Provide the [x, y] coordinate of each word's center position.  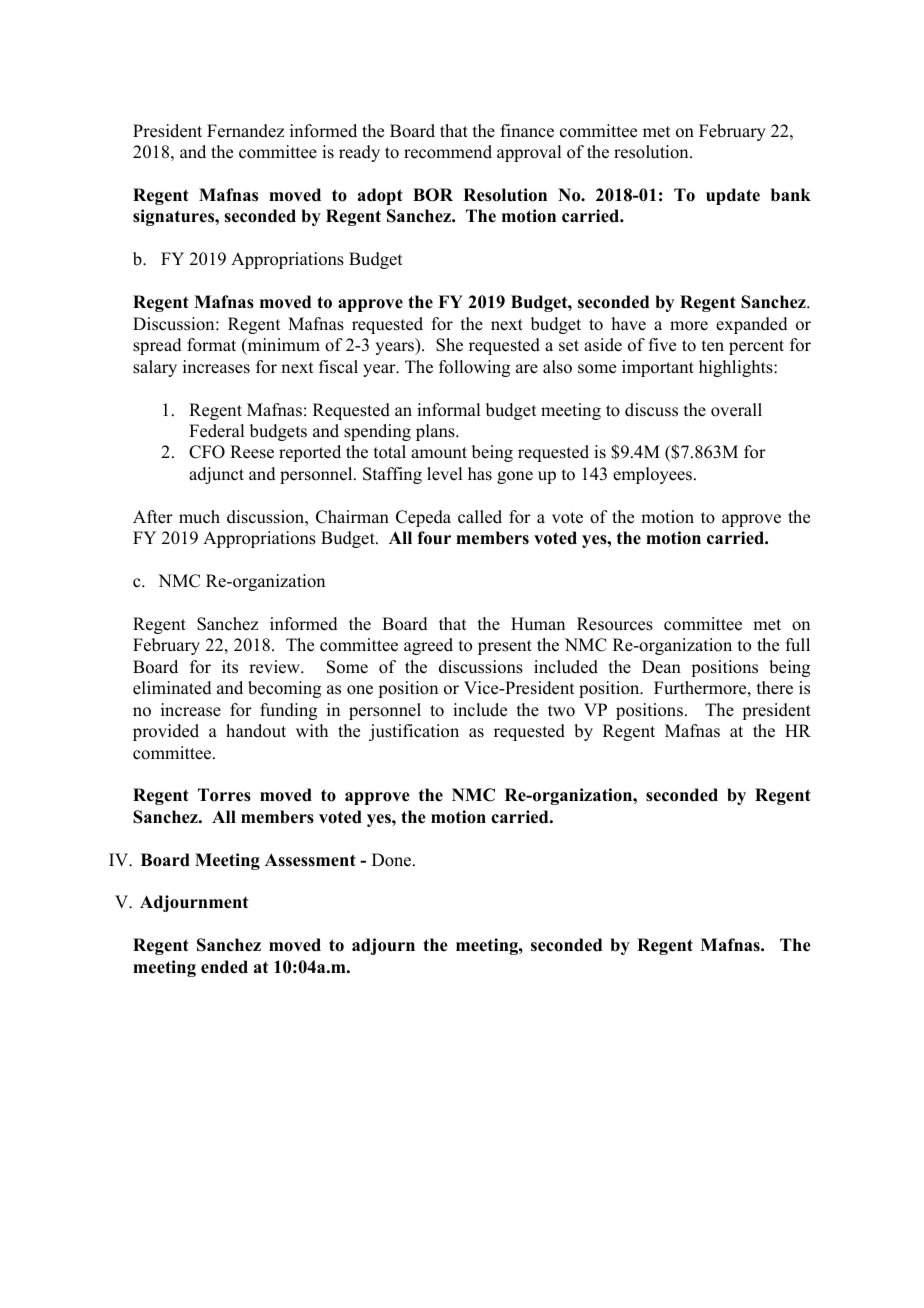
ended [224, 967]
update [733, 196]
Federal [216, 431]
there [775, 688]
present [505, 647]
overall [736, 410]
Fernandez [245, 131]
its [230, 667]
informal [448, 410]
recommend [448, 152]
